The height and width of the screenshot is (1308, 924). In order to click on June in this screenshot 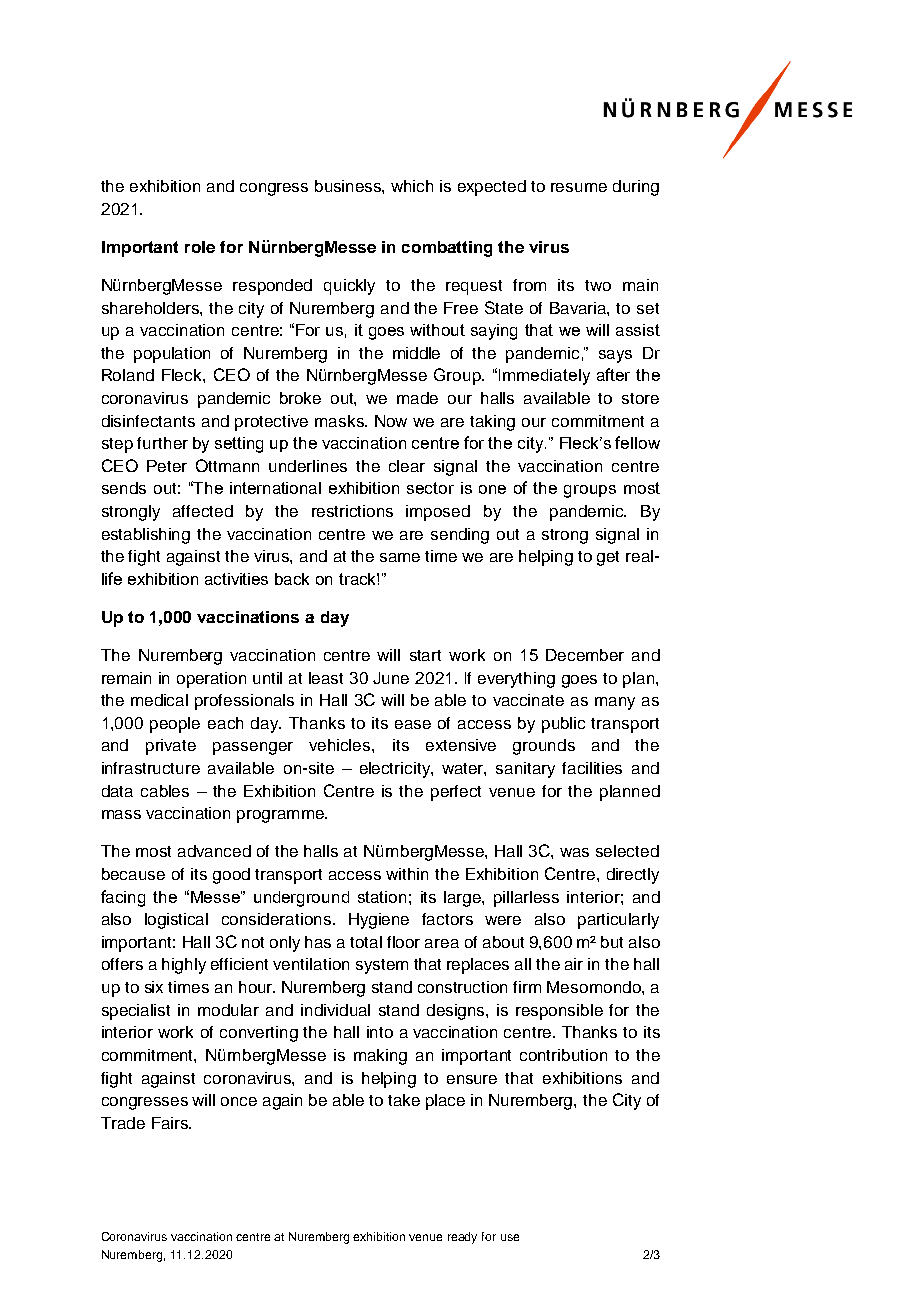, I will do `click(391, 678)`.
